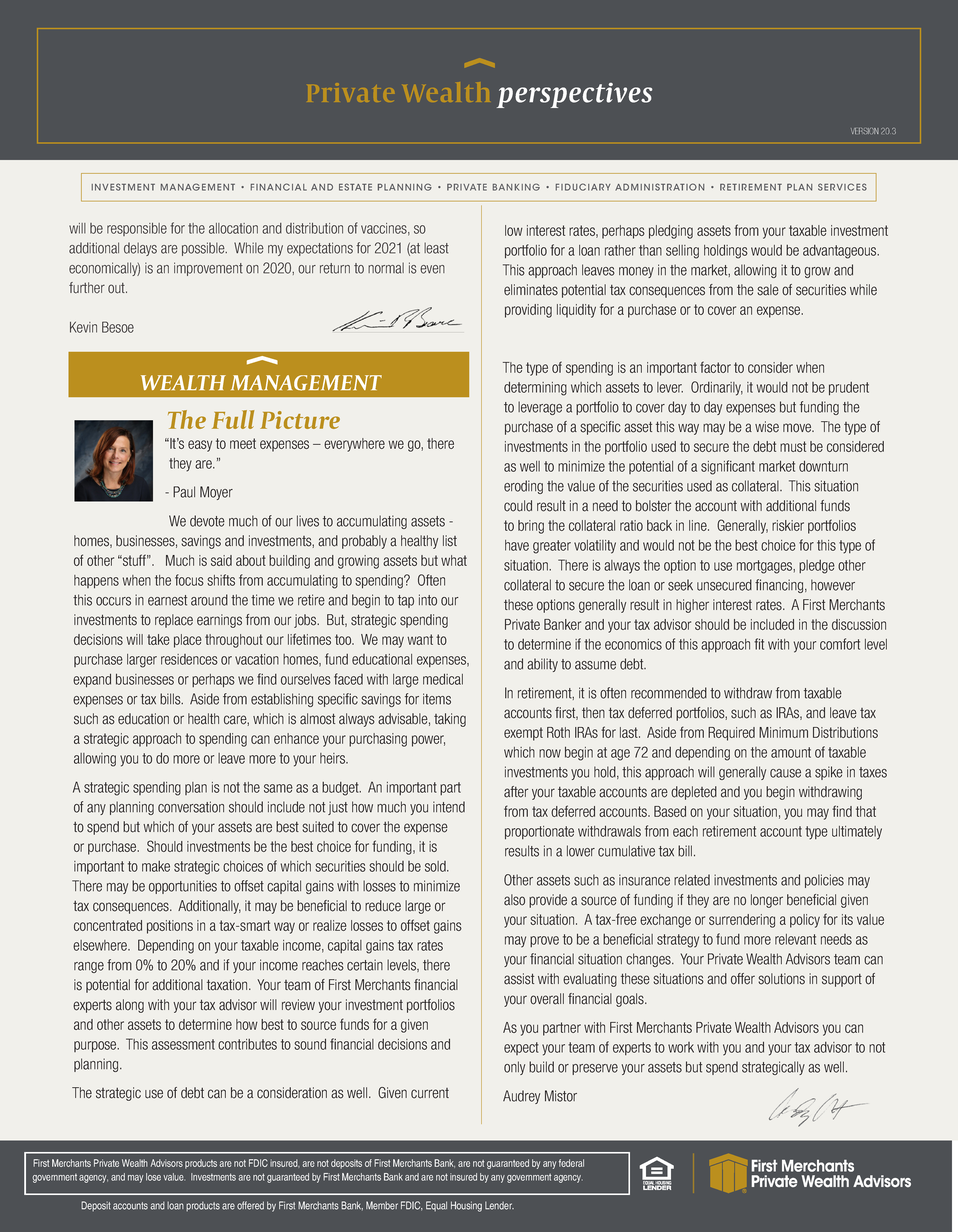 Image resolution: width=958 pixels, height=1232 pixels. I want to click on residences, so click(189, 659).
